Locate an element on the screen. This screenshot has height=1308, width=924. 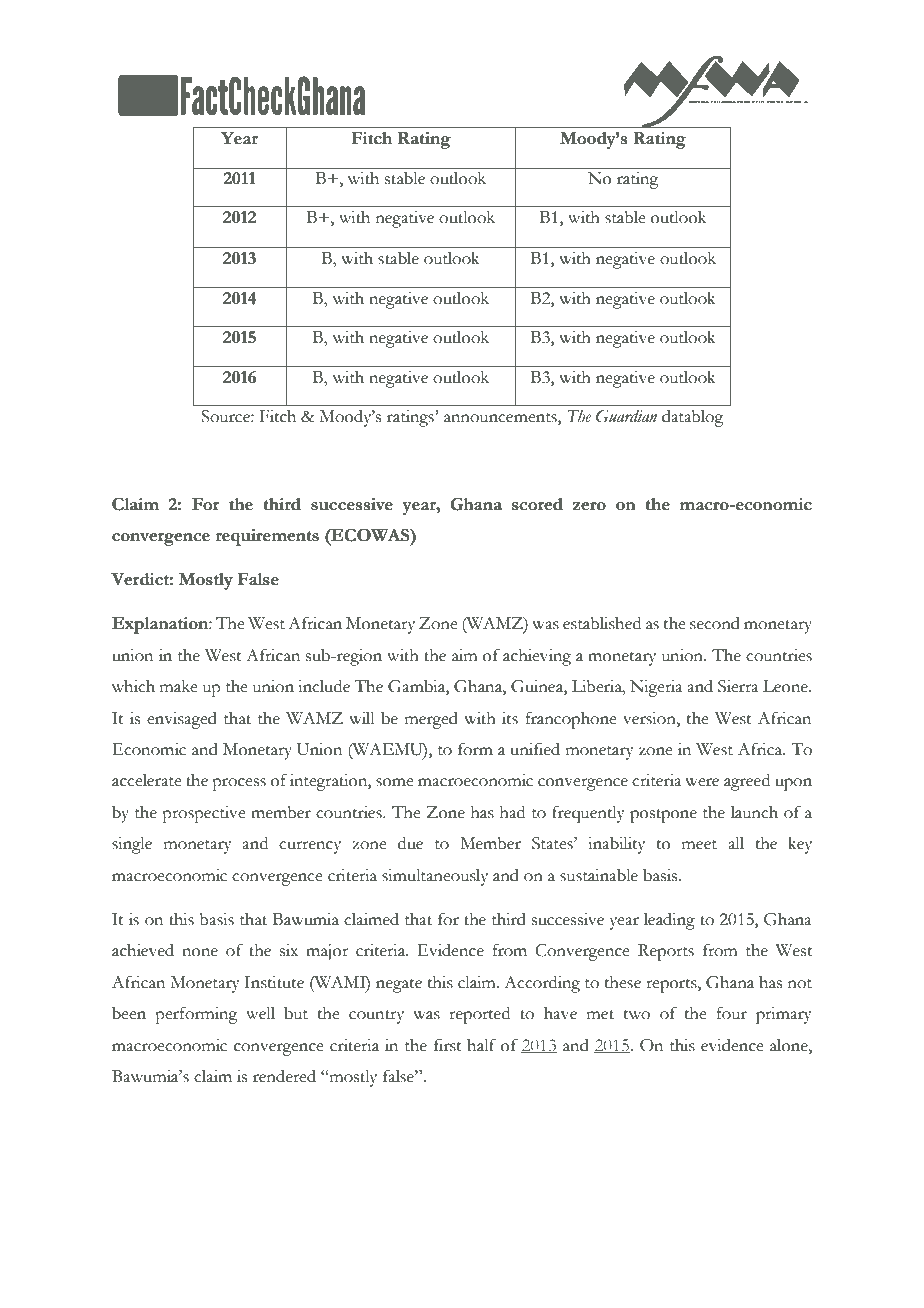
were is located at coordinates (702, 782).
